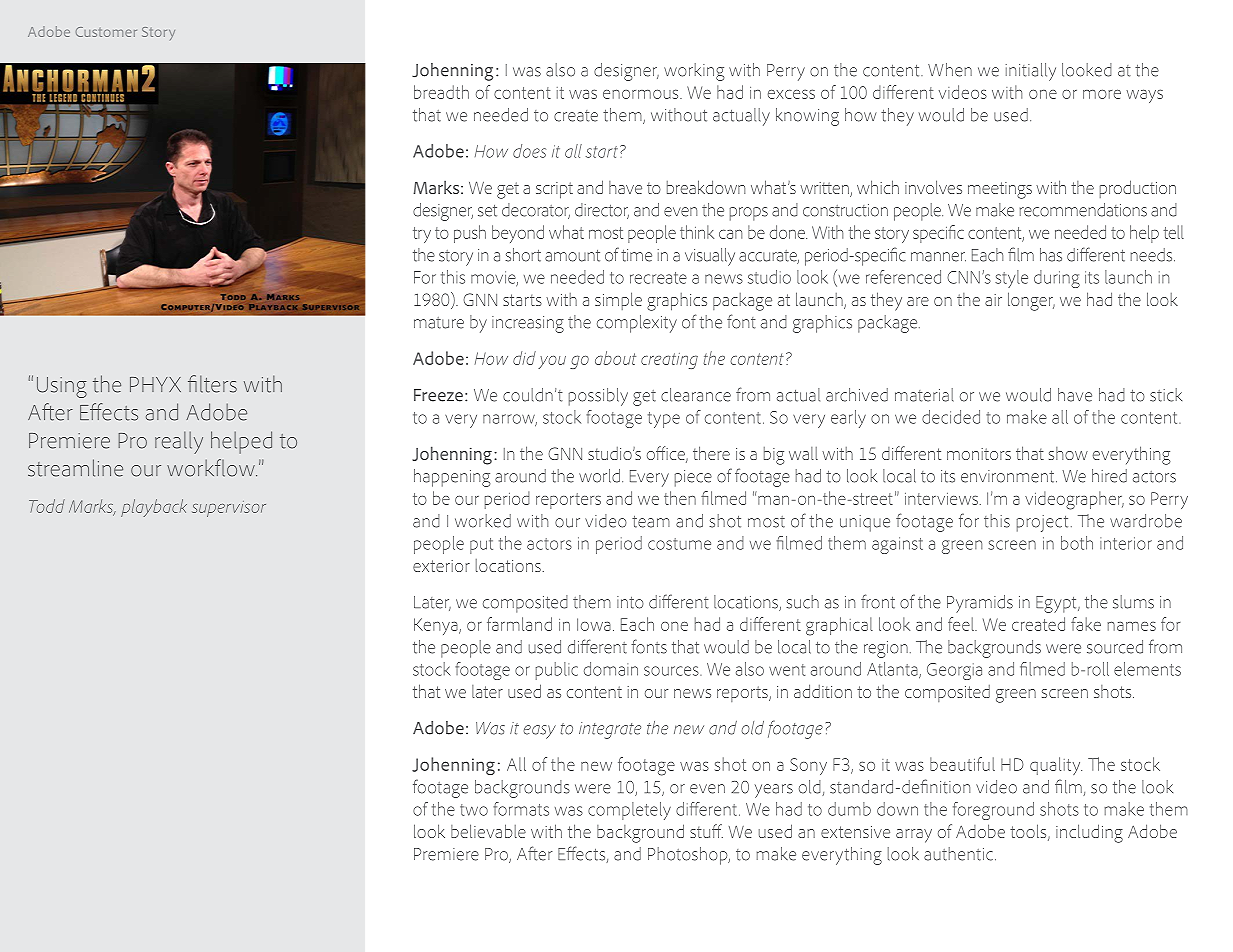 This image has width=1233, height=952. Describe the element at coordinates (437, 626) in the image. I see `Kenya` at that location.
